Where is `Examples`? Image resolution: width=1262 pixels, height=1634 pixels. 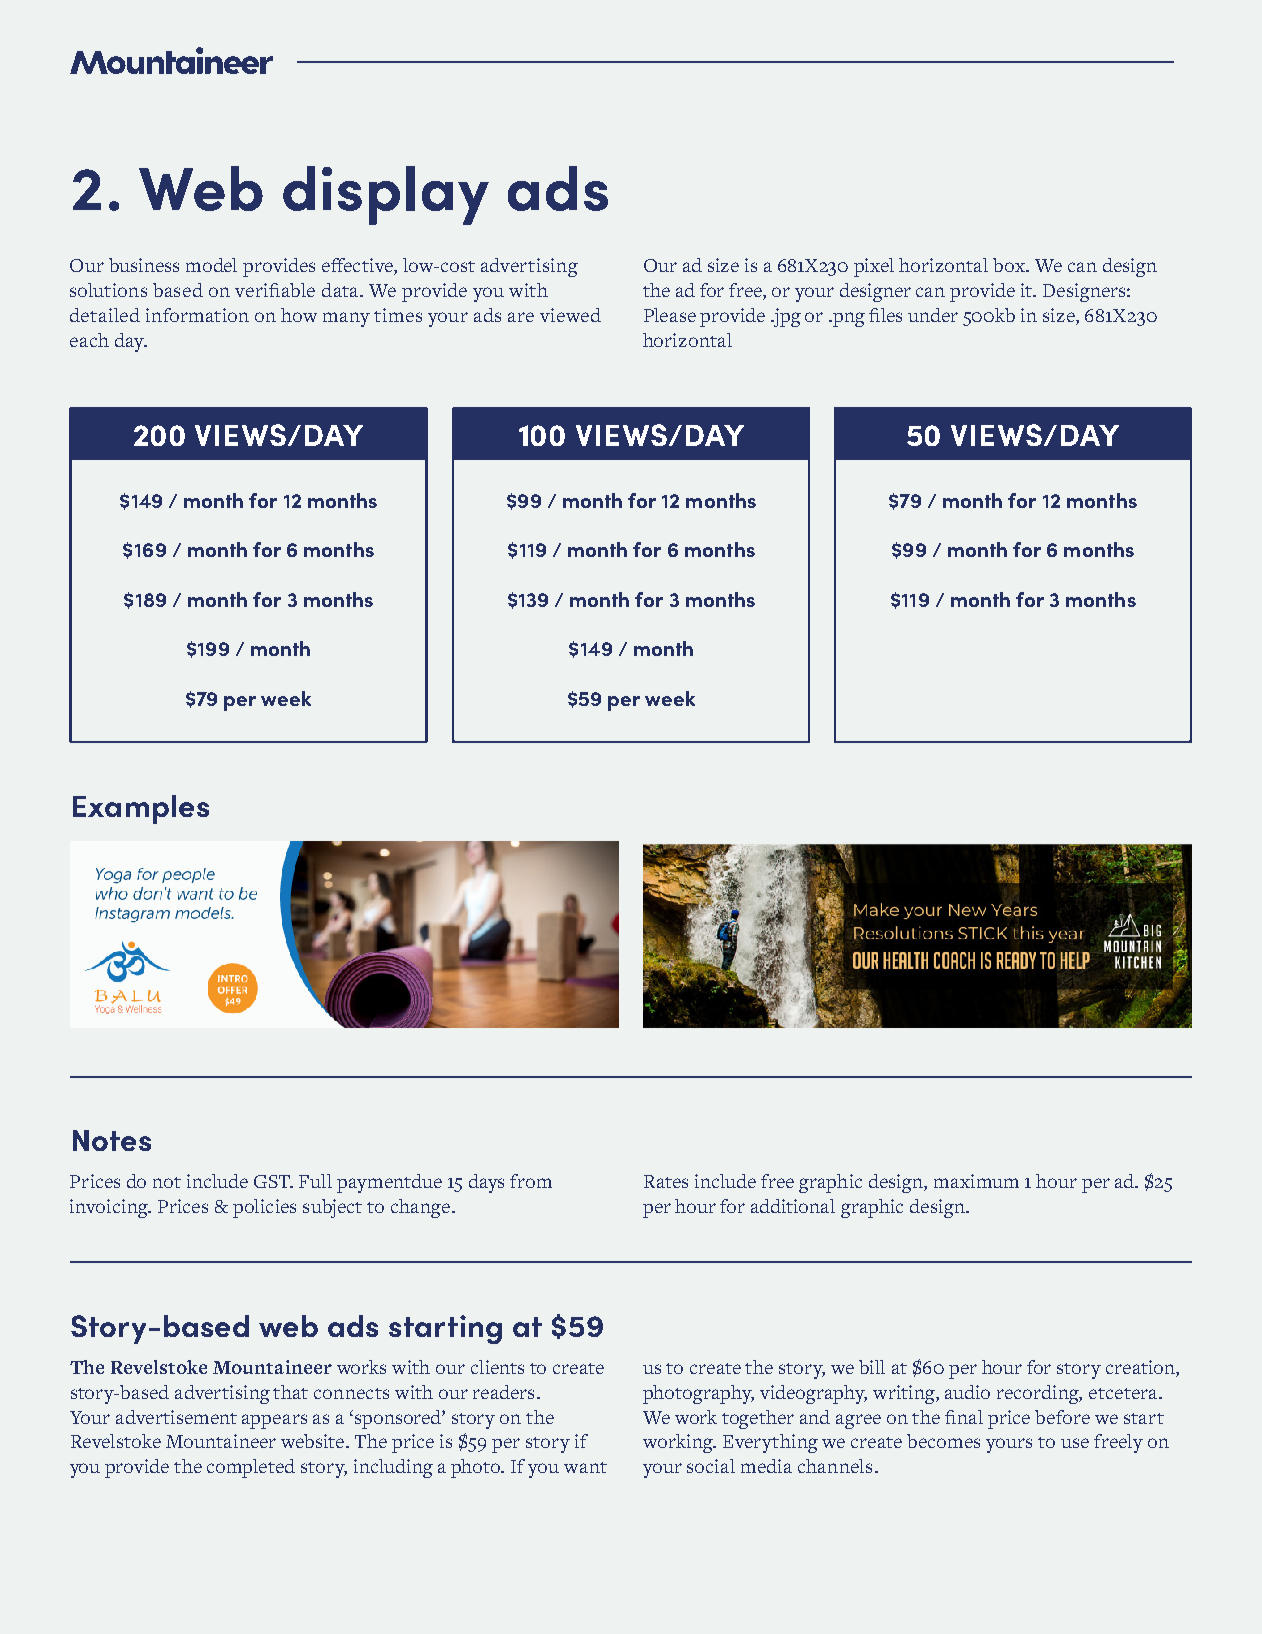
Examples is located at coordinates (141, 809).
